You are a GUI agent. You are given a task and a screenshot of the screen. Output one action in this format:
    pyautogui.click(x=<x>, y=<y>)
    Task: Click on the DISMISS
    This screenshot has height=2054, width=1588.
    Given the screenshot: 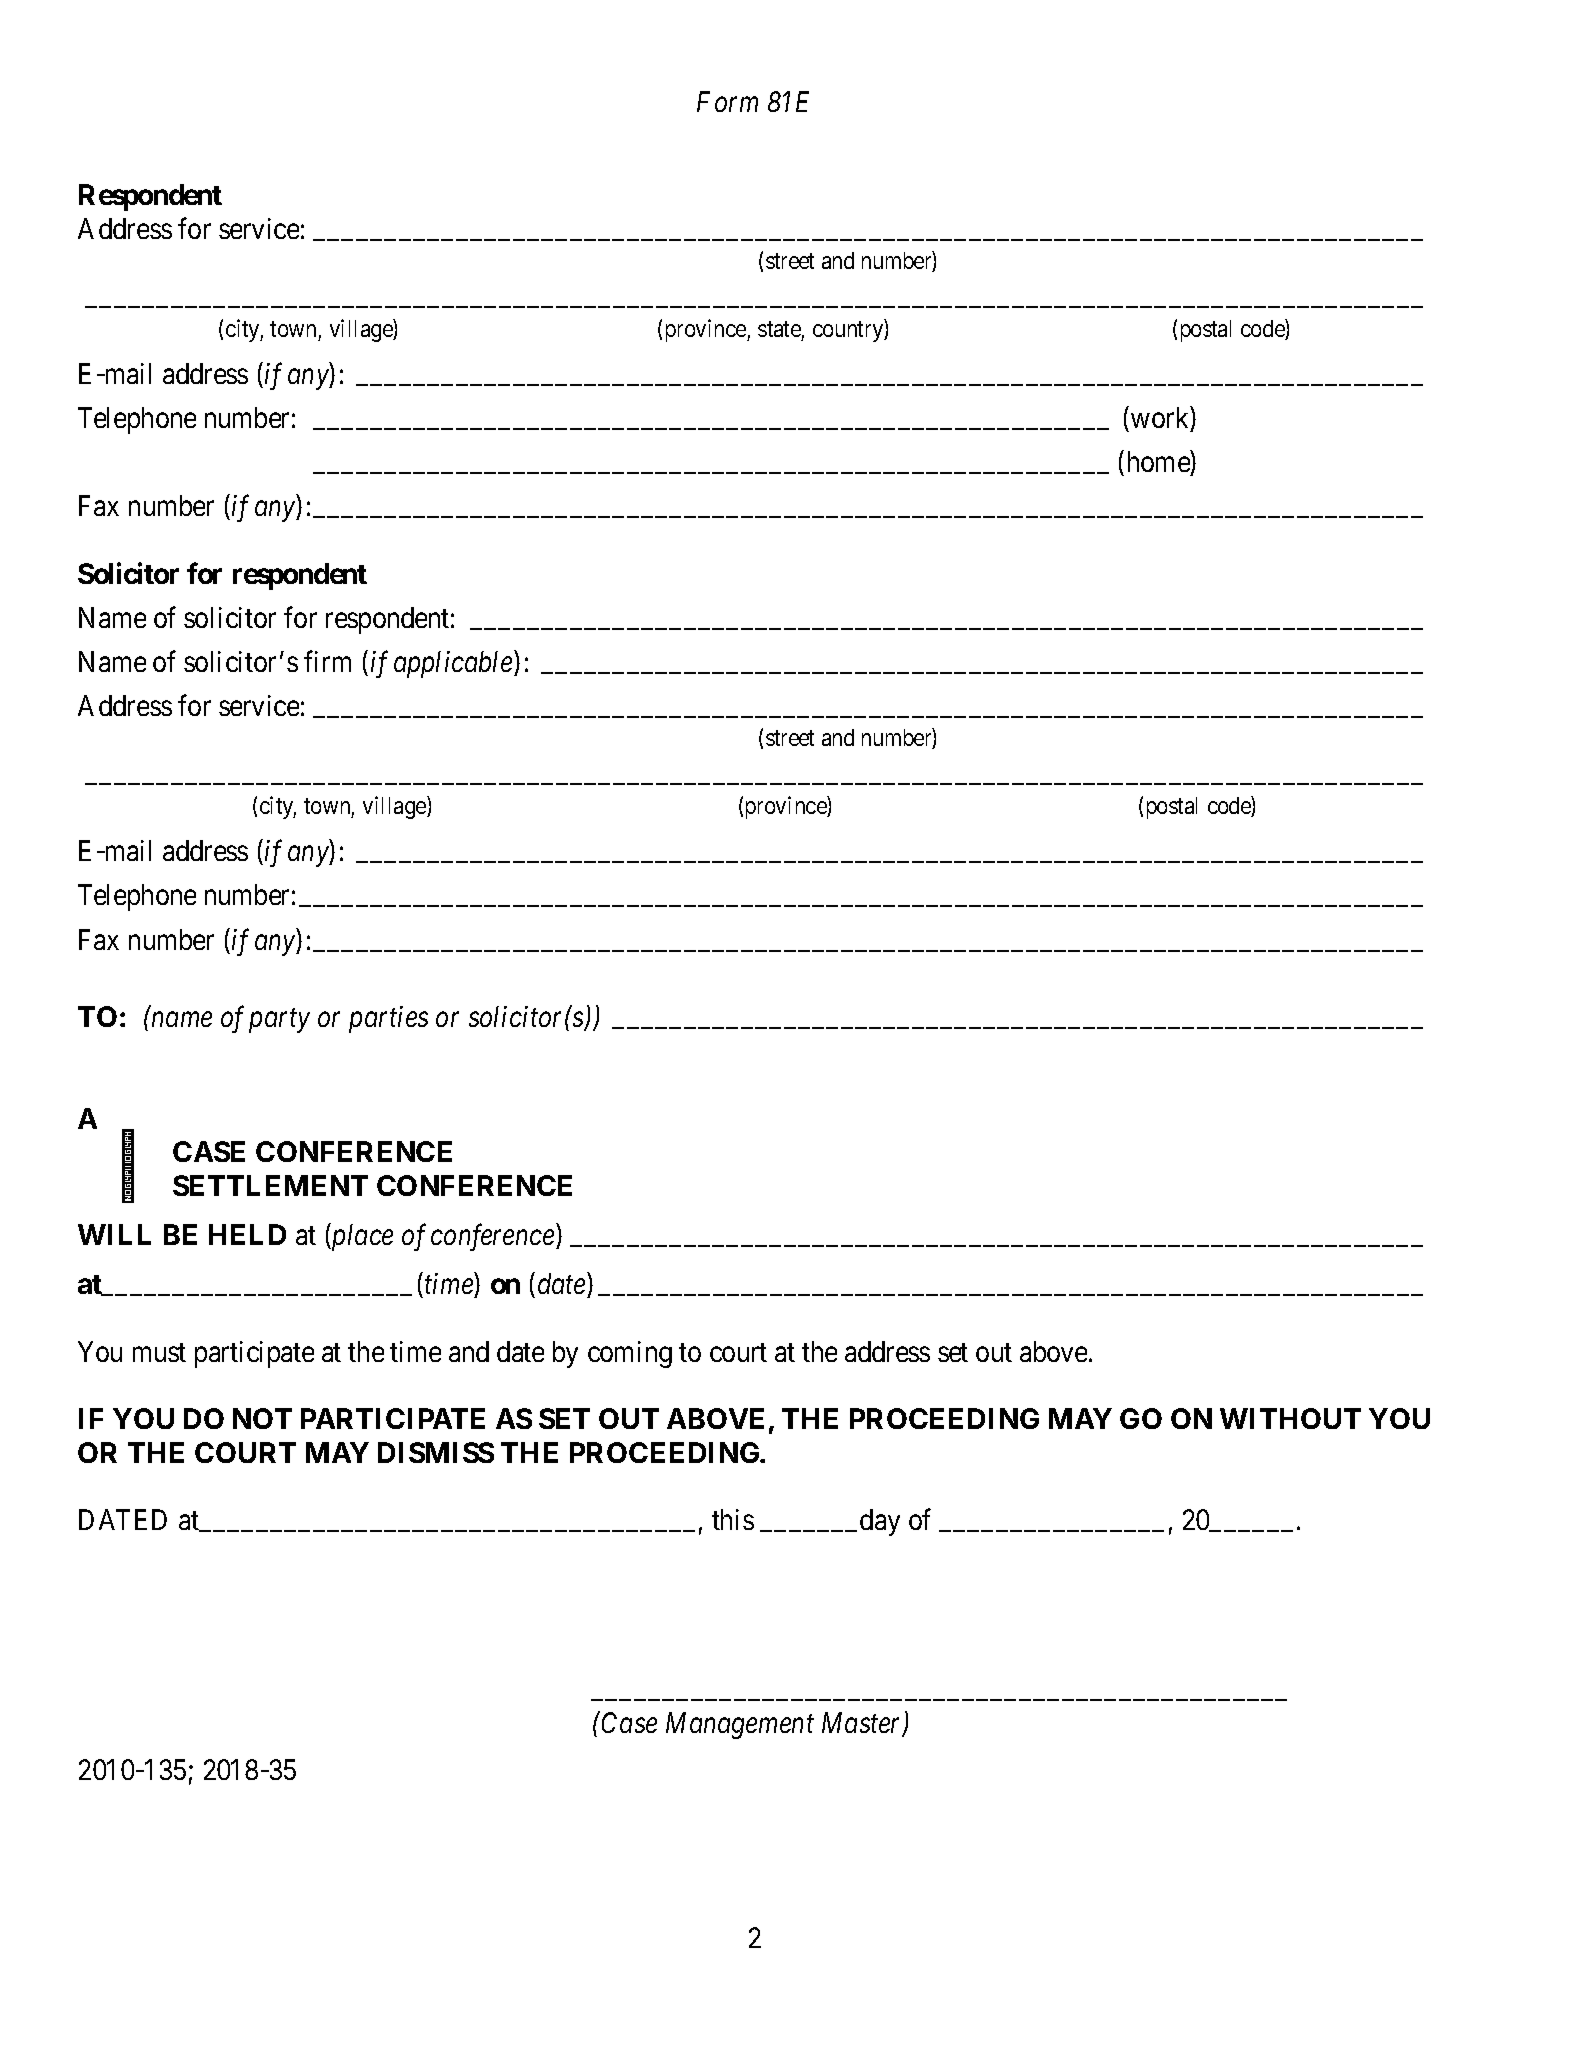 What is the action you would take?
    pyautogui.click(x=436, y=1452)
